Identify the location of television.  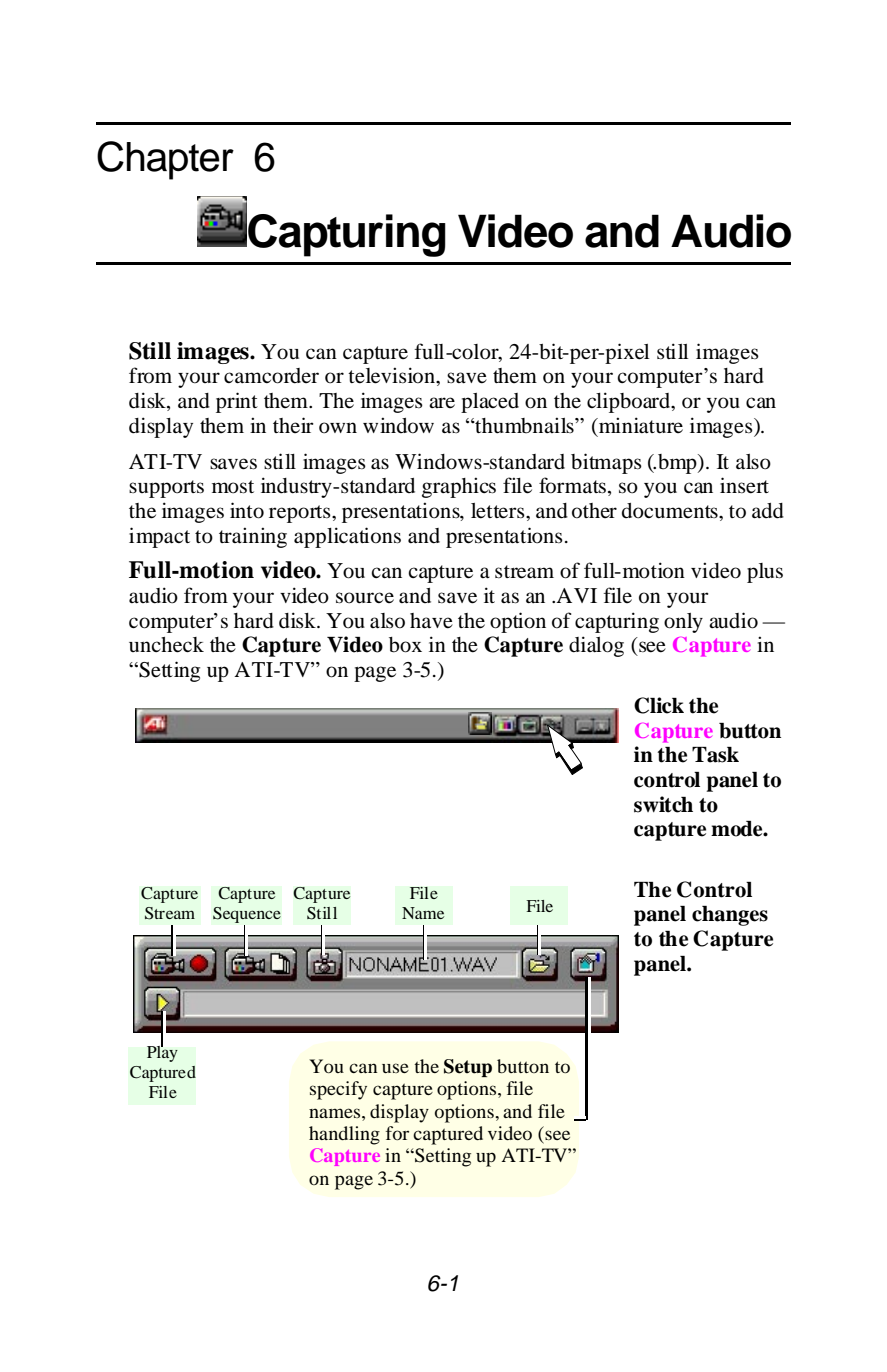
(392, 375).
